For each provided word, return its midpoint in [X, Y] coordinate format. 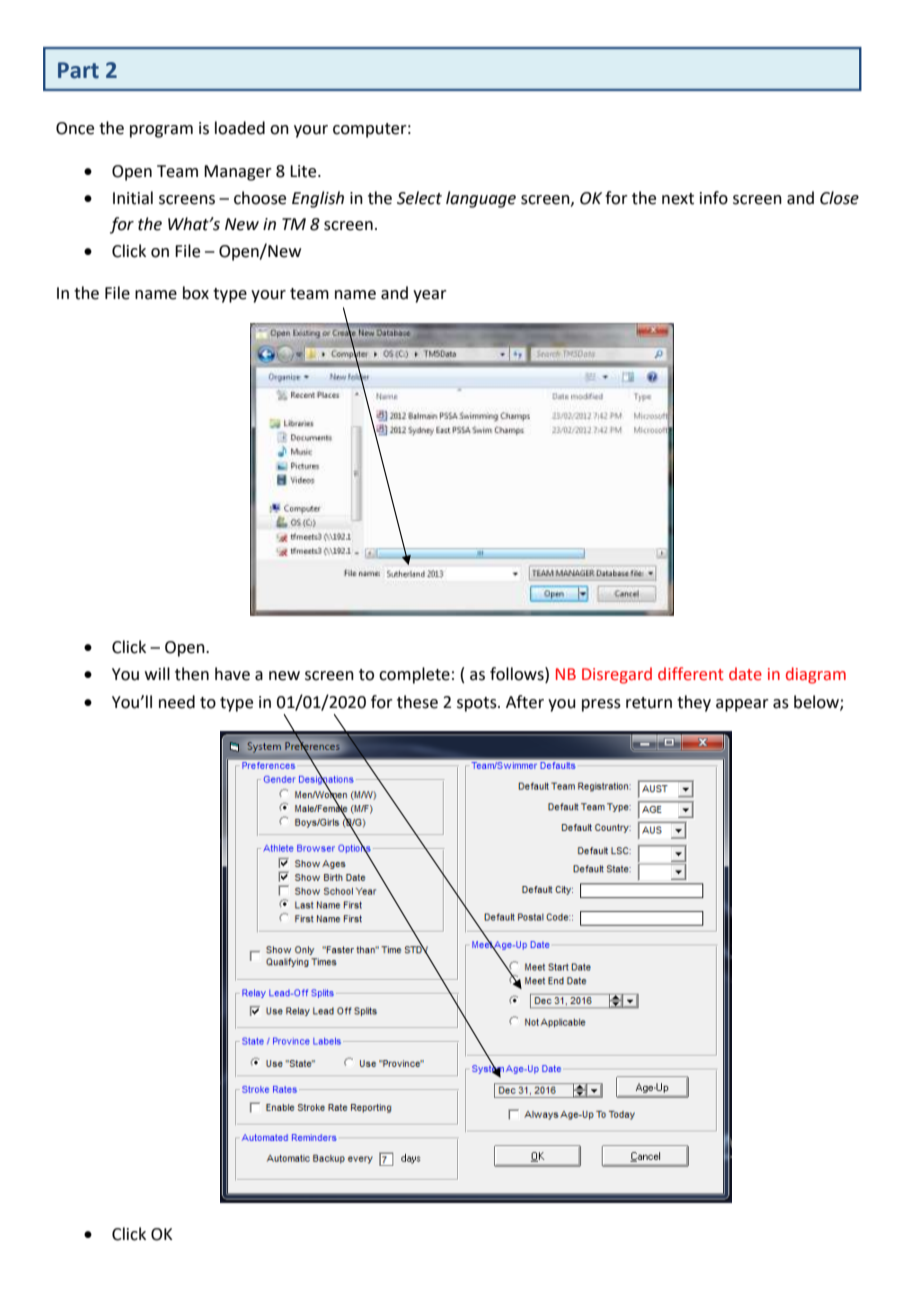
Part [78, 70]
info [714, 198]
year [430, 296]
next [678, 199]
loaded [240, 128]
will [157, 673]
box [196, 293]
